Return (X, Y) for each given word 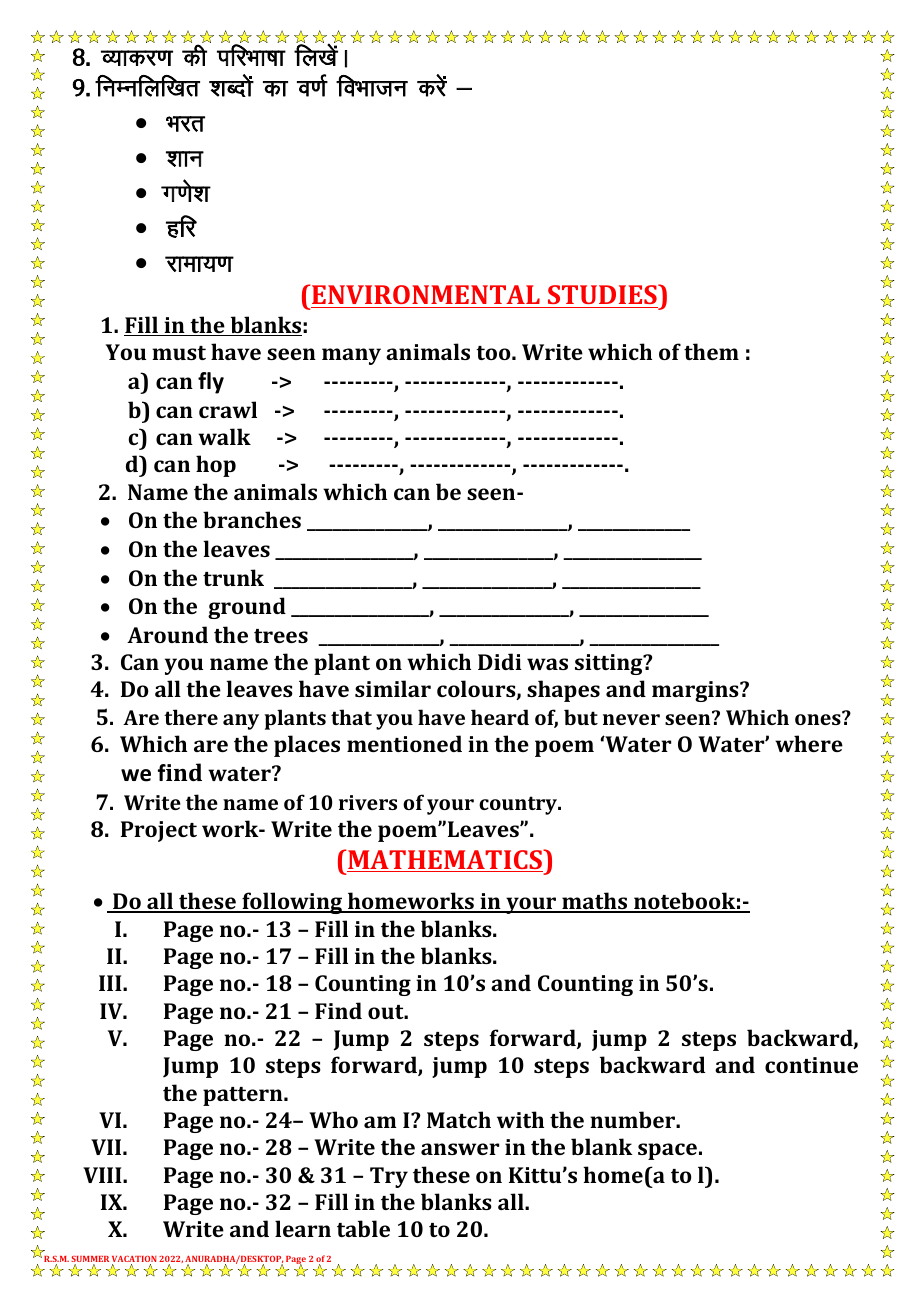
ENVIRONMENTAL (426, 296)
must (179, 353)
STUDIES (602, 296)
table (363, 1228)
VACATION (134, 1260)
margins (696, 691)
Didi (500, 661)
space (667, 1151)
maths (595, 902)
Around (167, 634)
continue (811, 1065)
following (292, 903)
